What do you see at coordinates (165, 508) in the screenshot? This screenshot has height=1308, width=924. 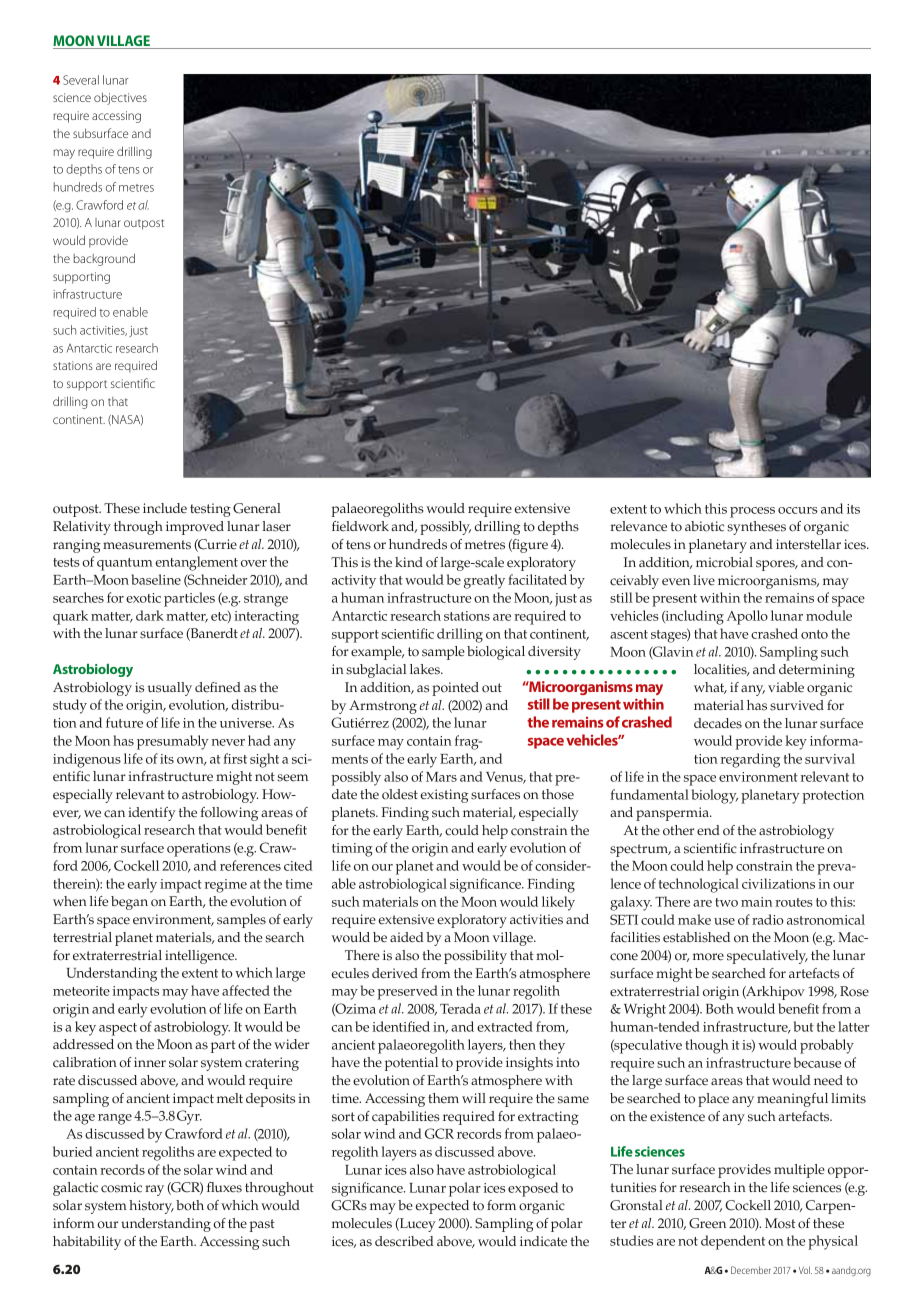 I see `include` at bounding box center [165, 508].
